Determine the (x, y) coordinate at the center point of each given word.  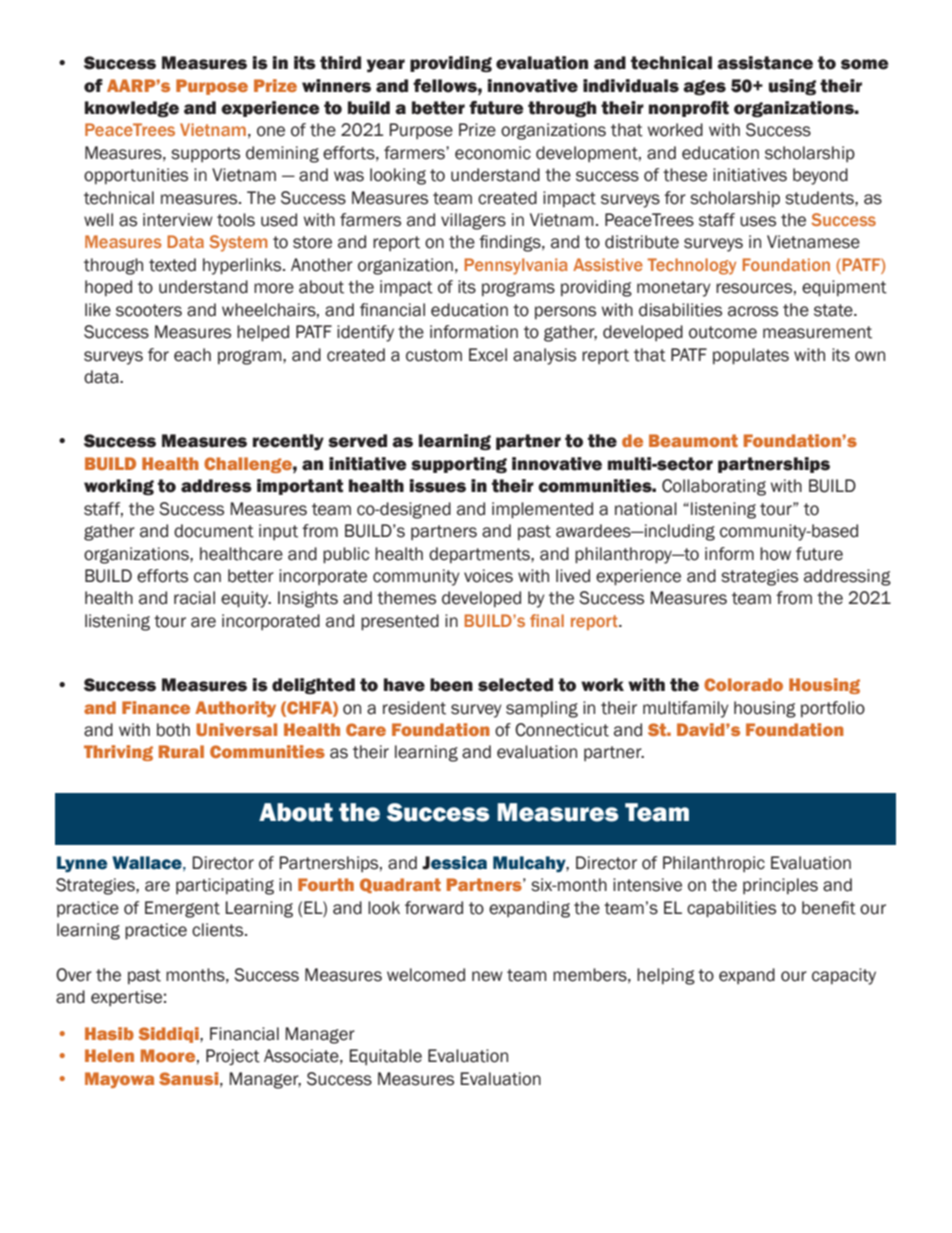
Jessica (454, 863)
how (775, 554)
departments (480, 555)
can (207, 577)
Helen (109, 1055)
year (386, 66)
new (487, 976)
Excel (488, 355)
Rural (181, 751)
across (753, 311)
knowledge (132, 109)
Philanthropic (714, 864)
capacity (844, 976)
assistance (765, 63)
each (192, 355)
